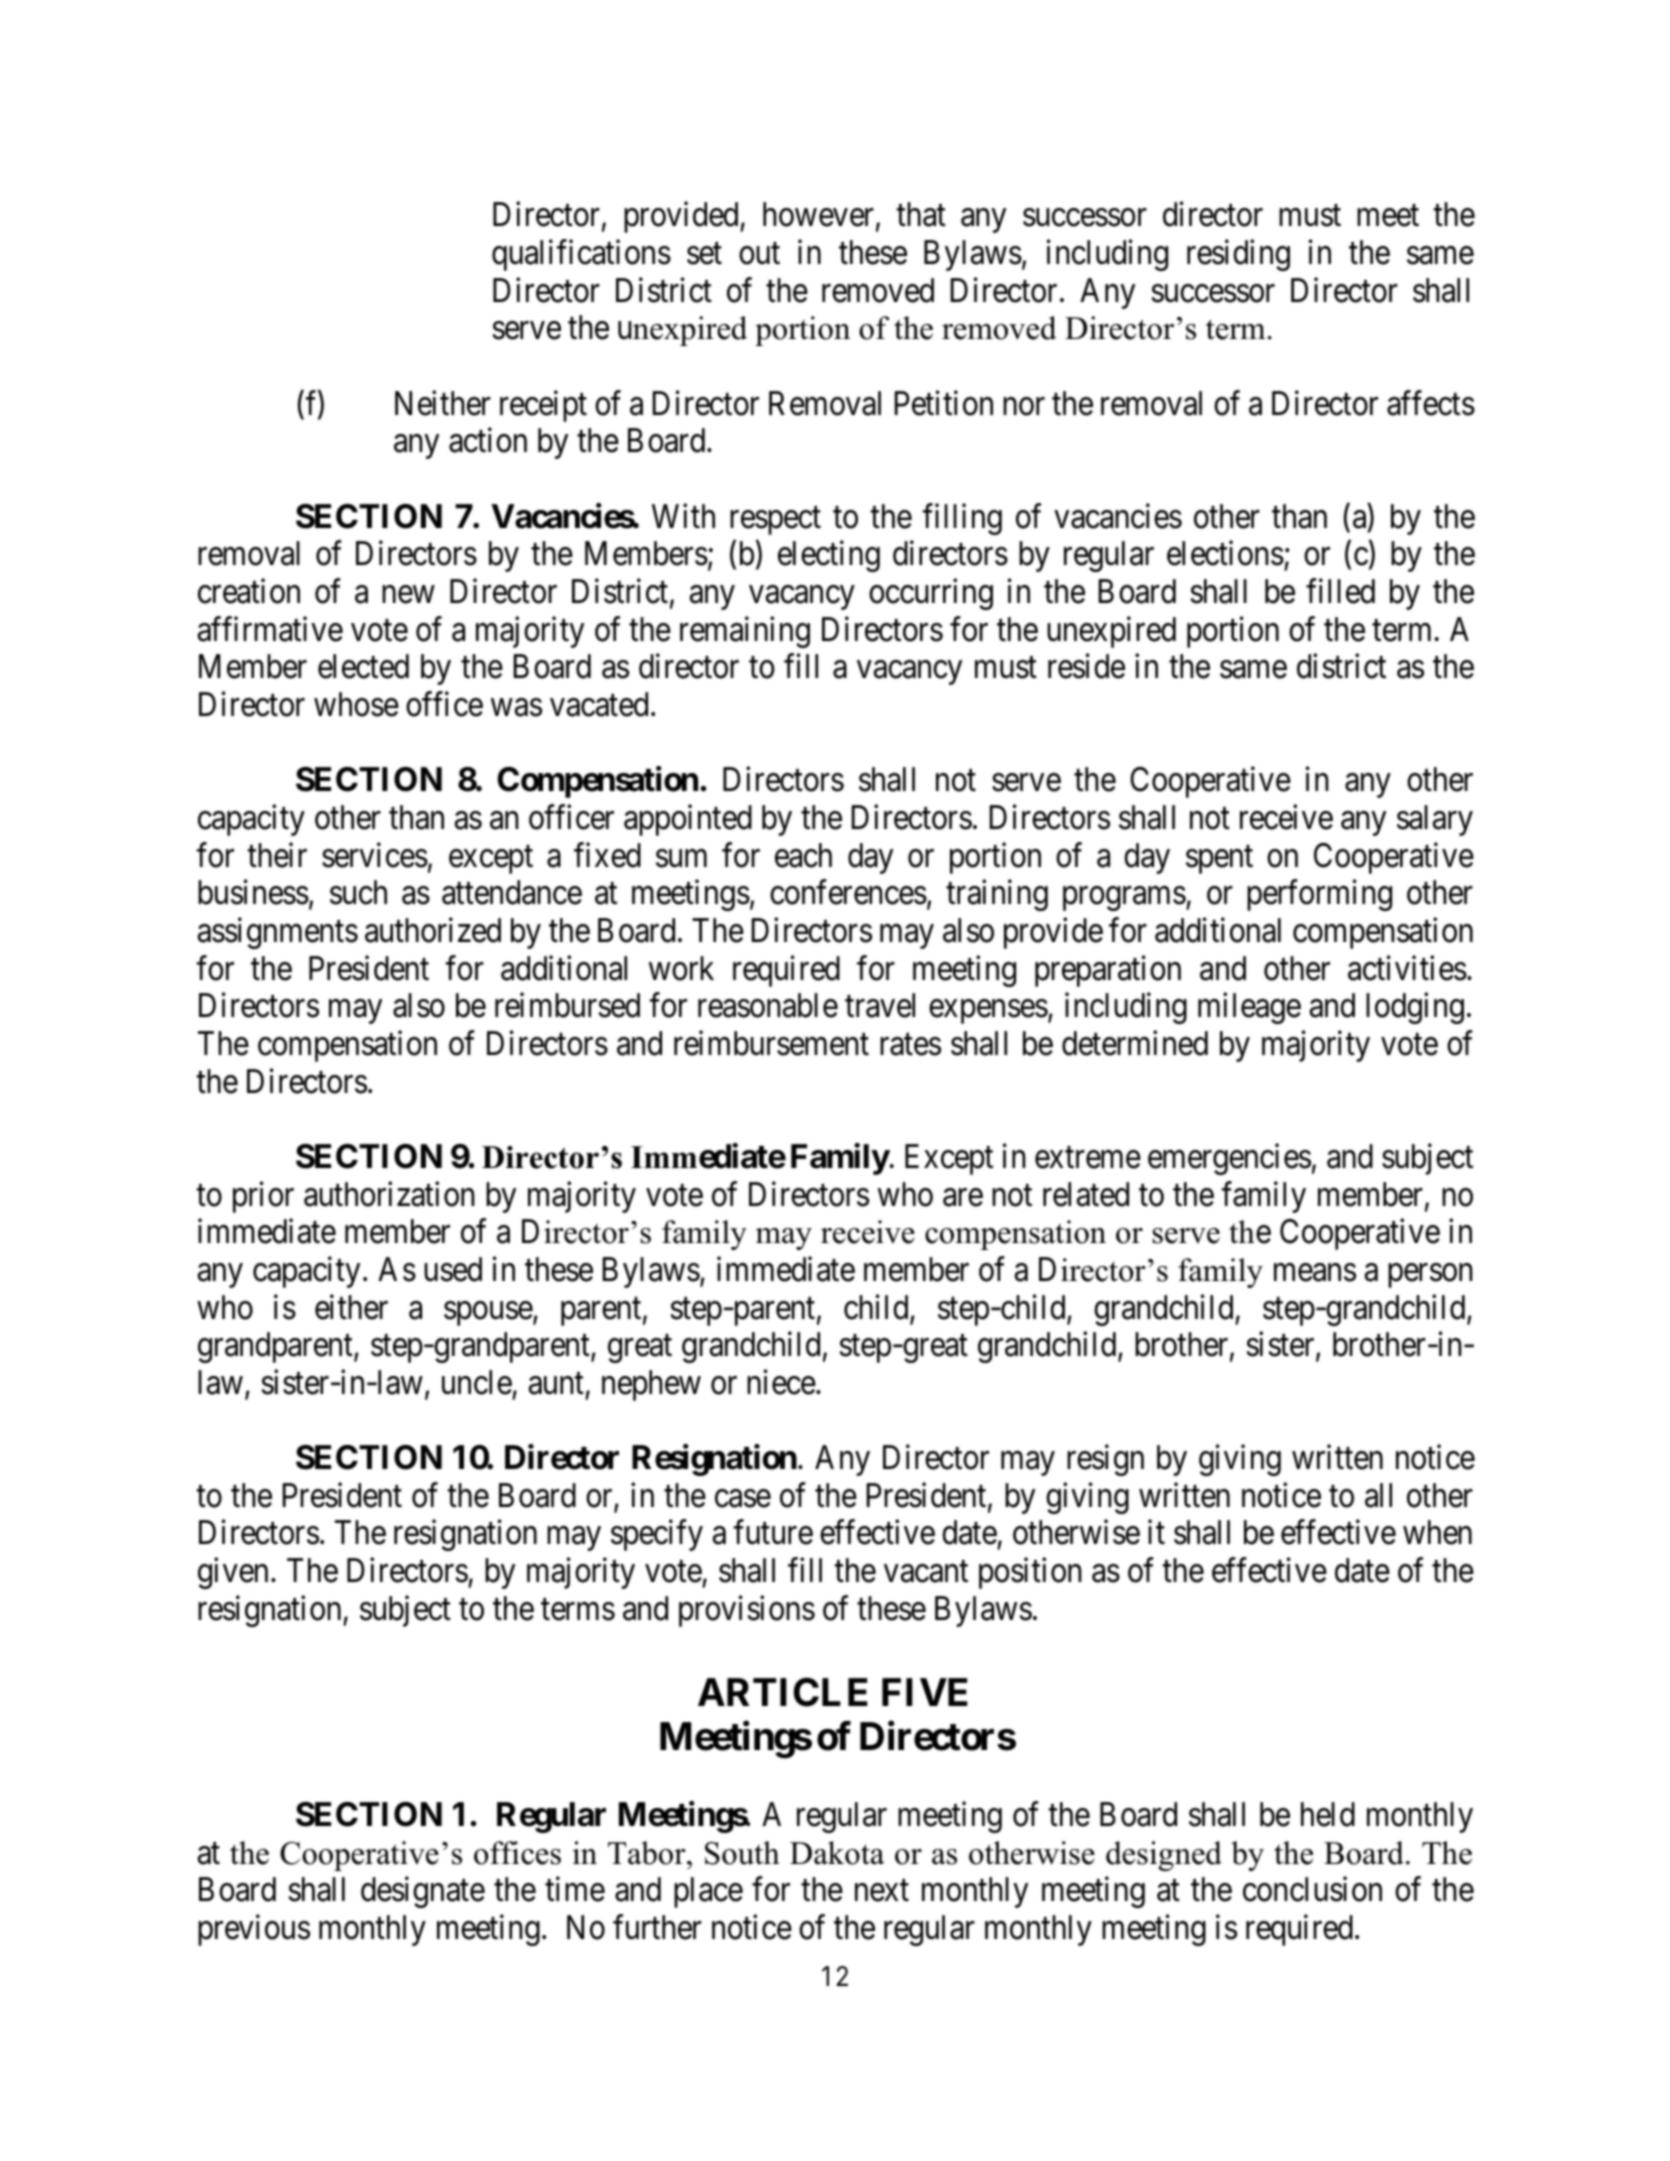 This screenshot has height=2161, width=1670. I want to click on authorization, so click(389, 1194).
